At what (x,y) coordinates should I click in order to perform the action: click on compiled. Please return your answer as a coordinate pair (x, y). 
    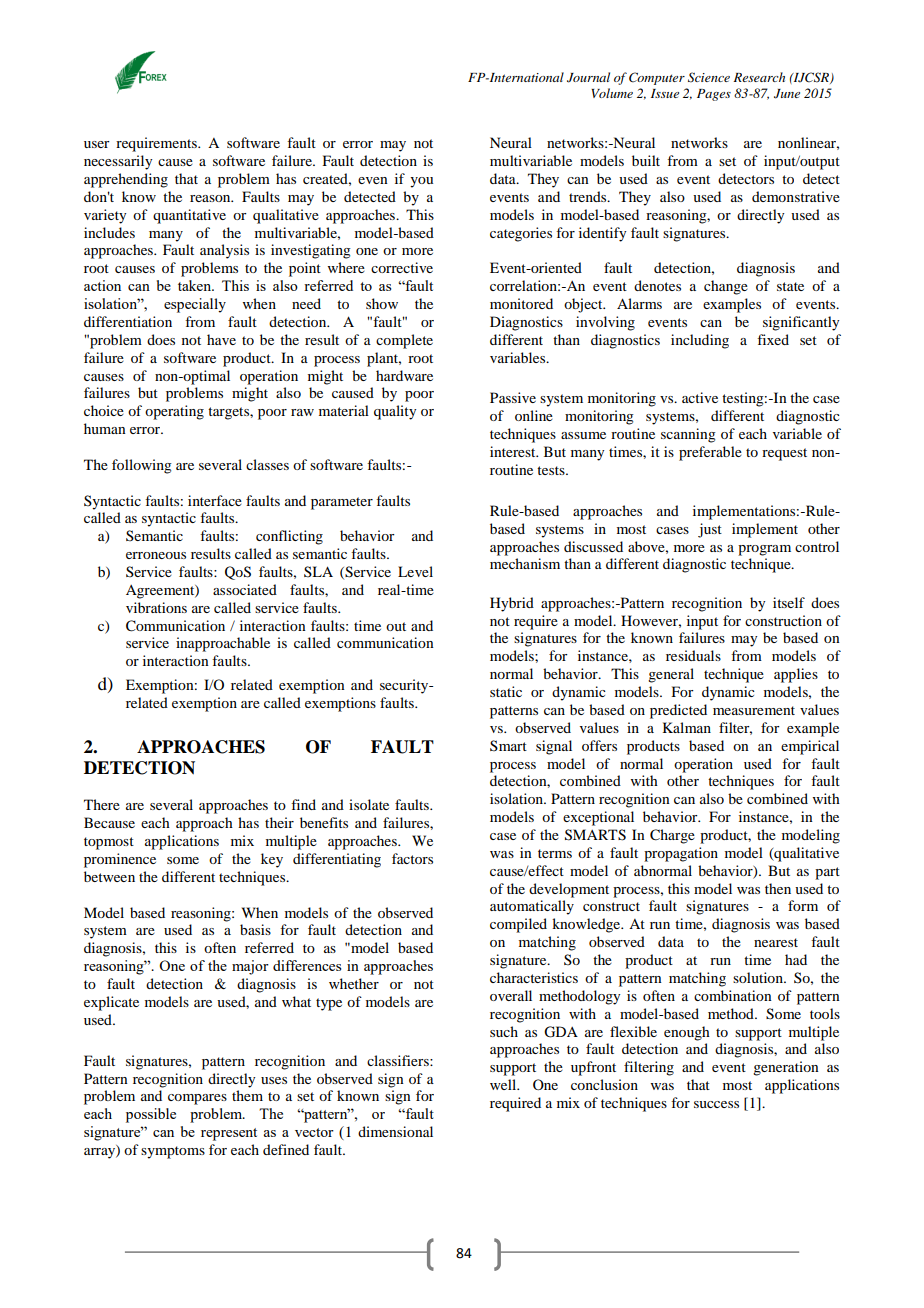
    Looking at the image, I should click on (518, 925).
